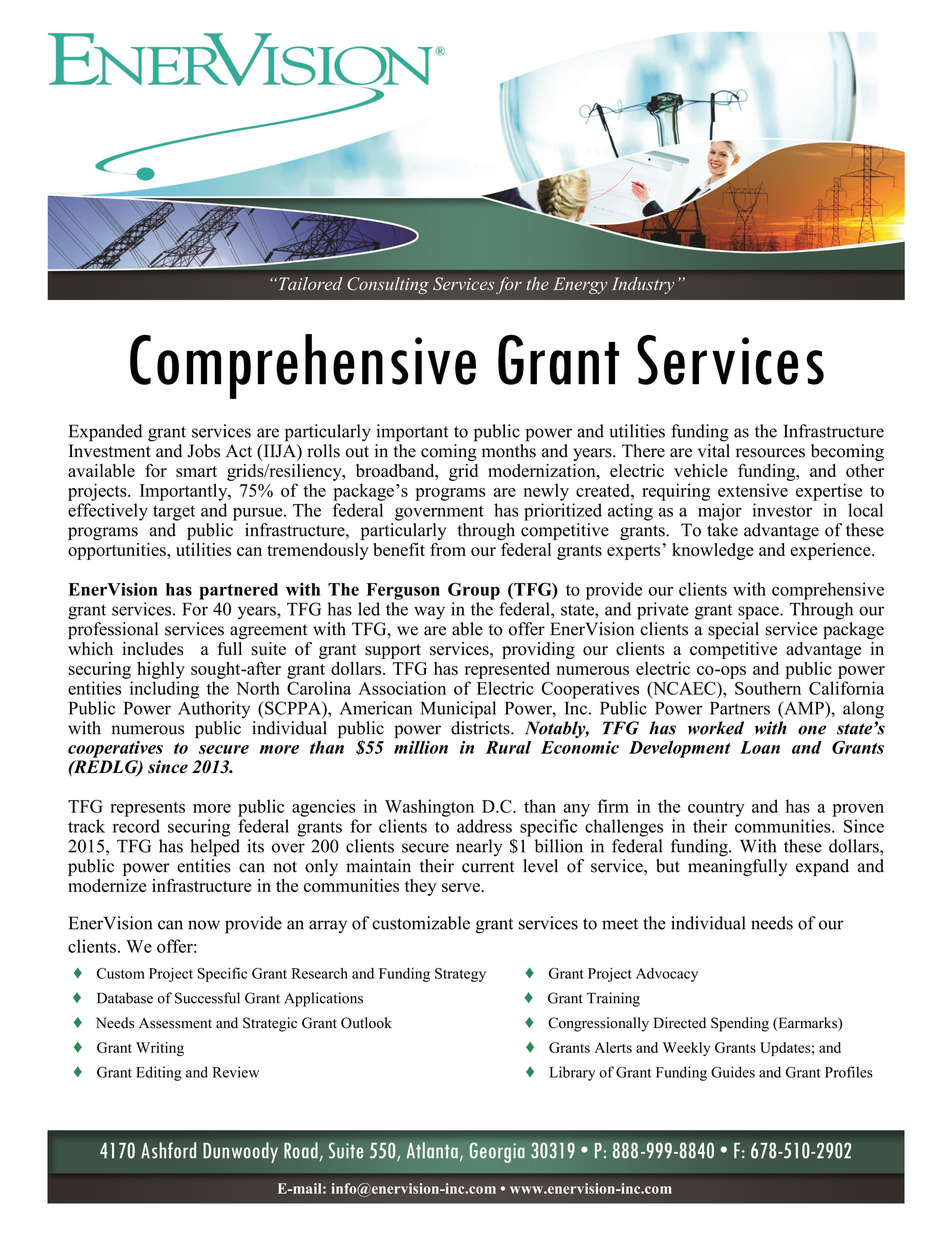 The height and width of the screenshot is (1233, 952). I want to click on Consulting, so click(388, 285).
